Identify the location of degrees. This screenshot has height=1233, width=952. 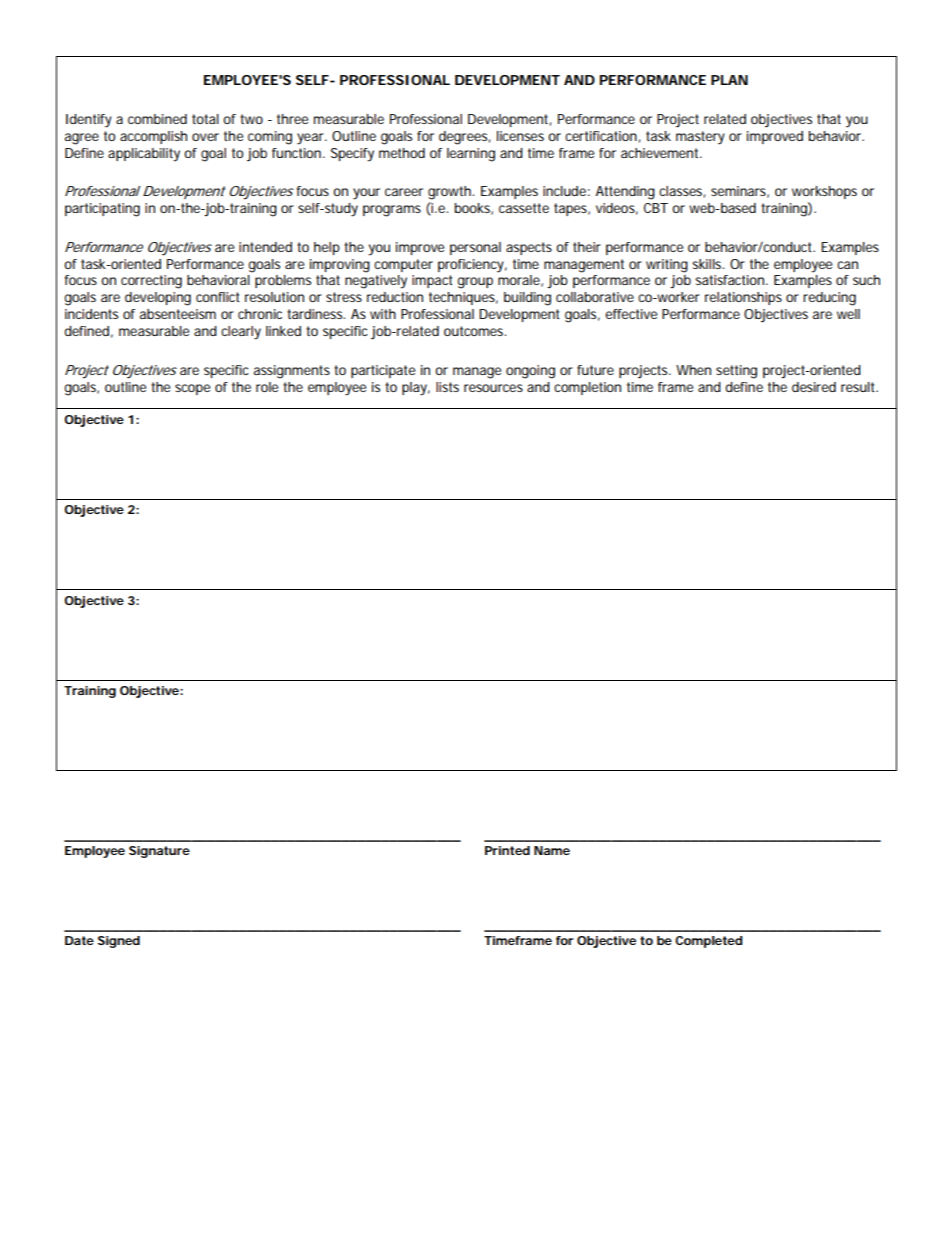
(464, 138).
